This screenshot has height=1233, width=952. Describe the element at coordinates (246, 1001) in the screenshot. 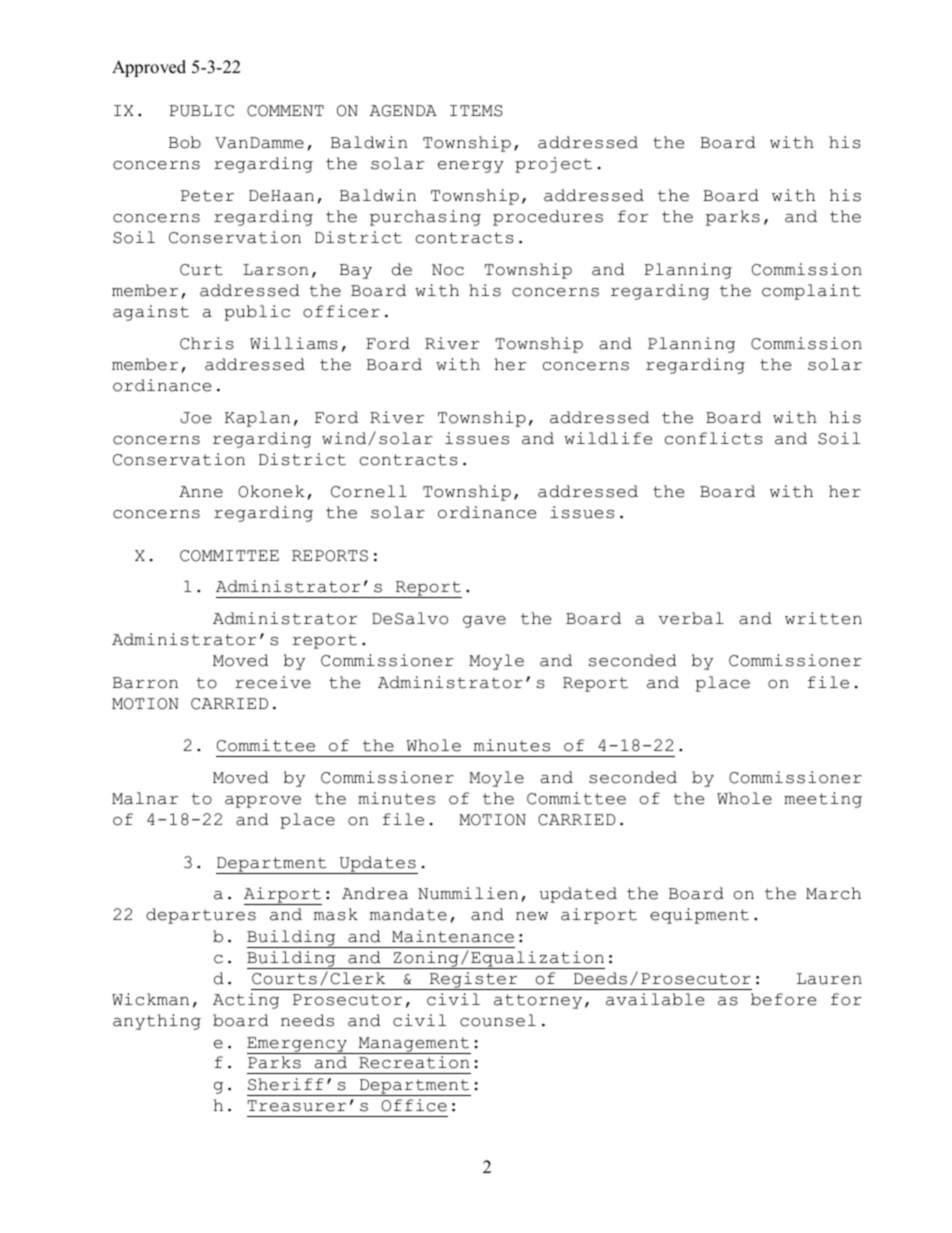

I see `Acting` at that location.
